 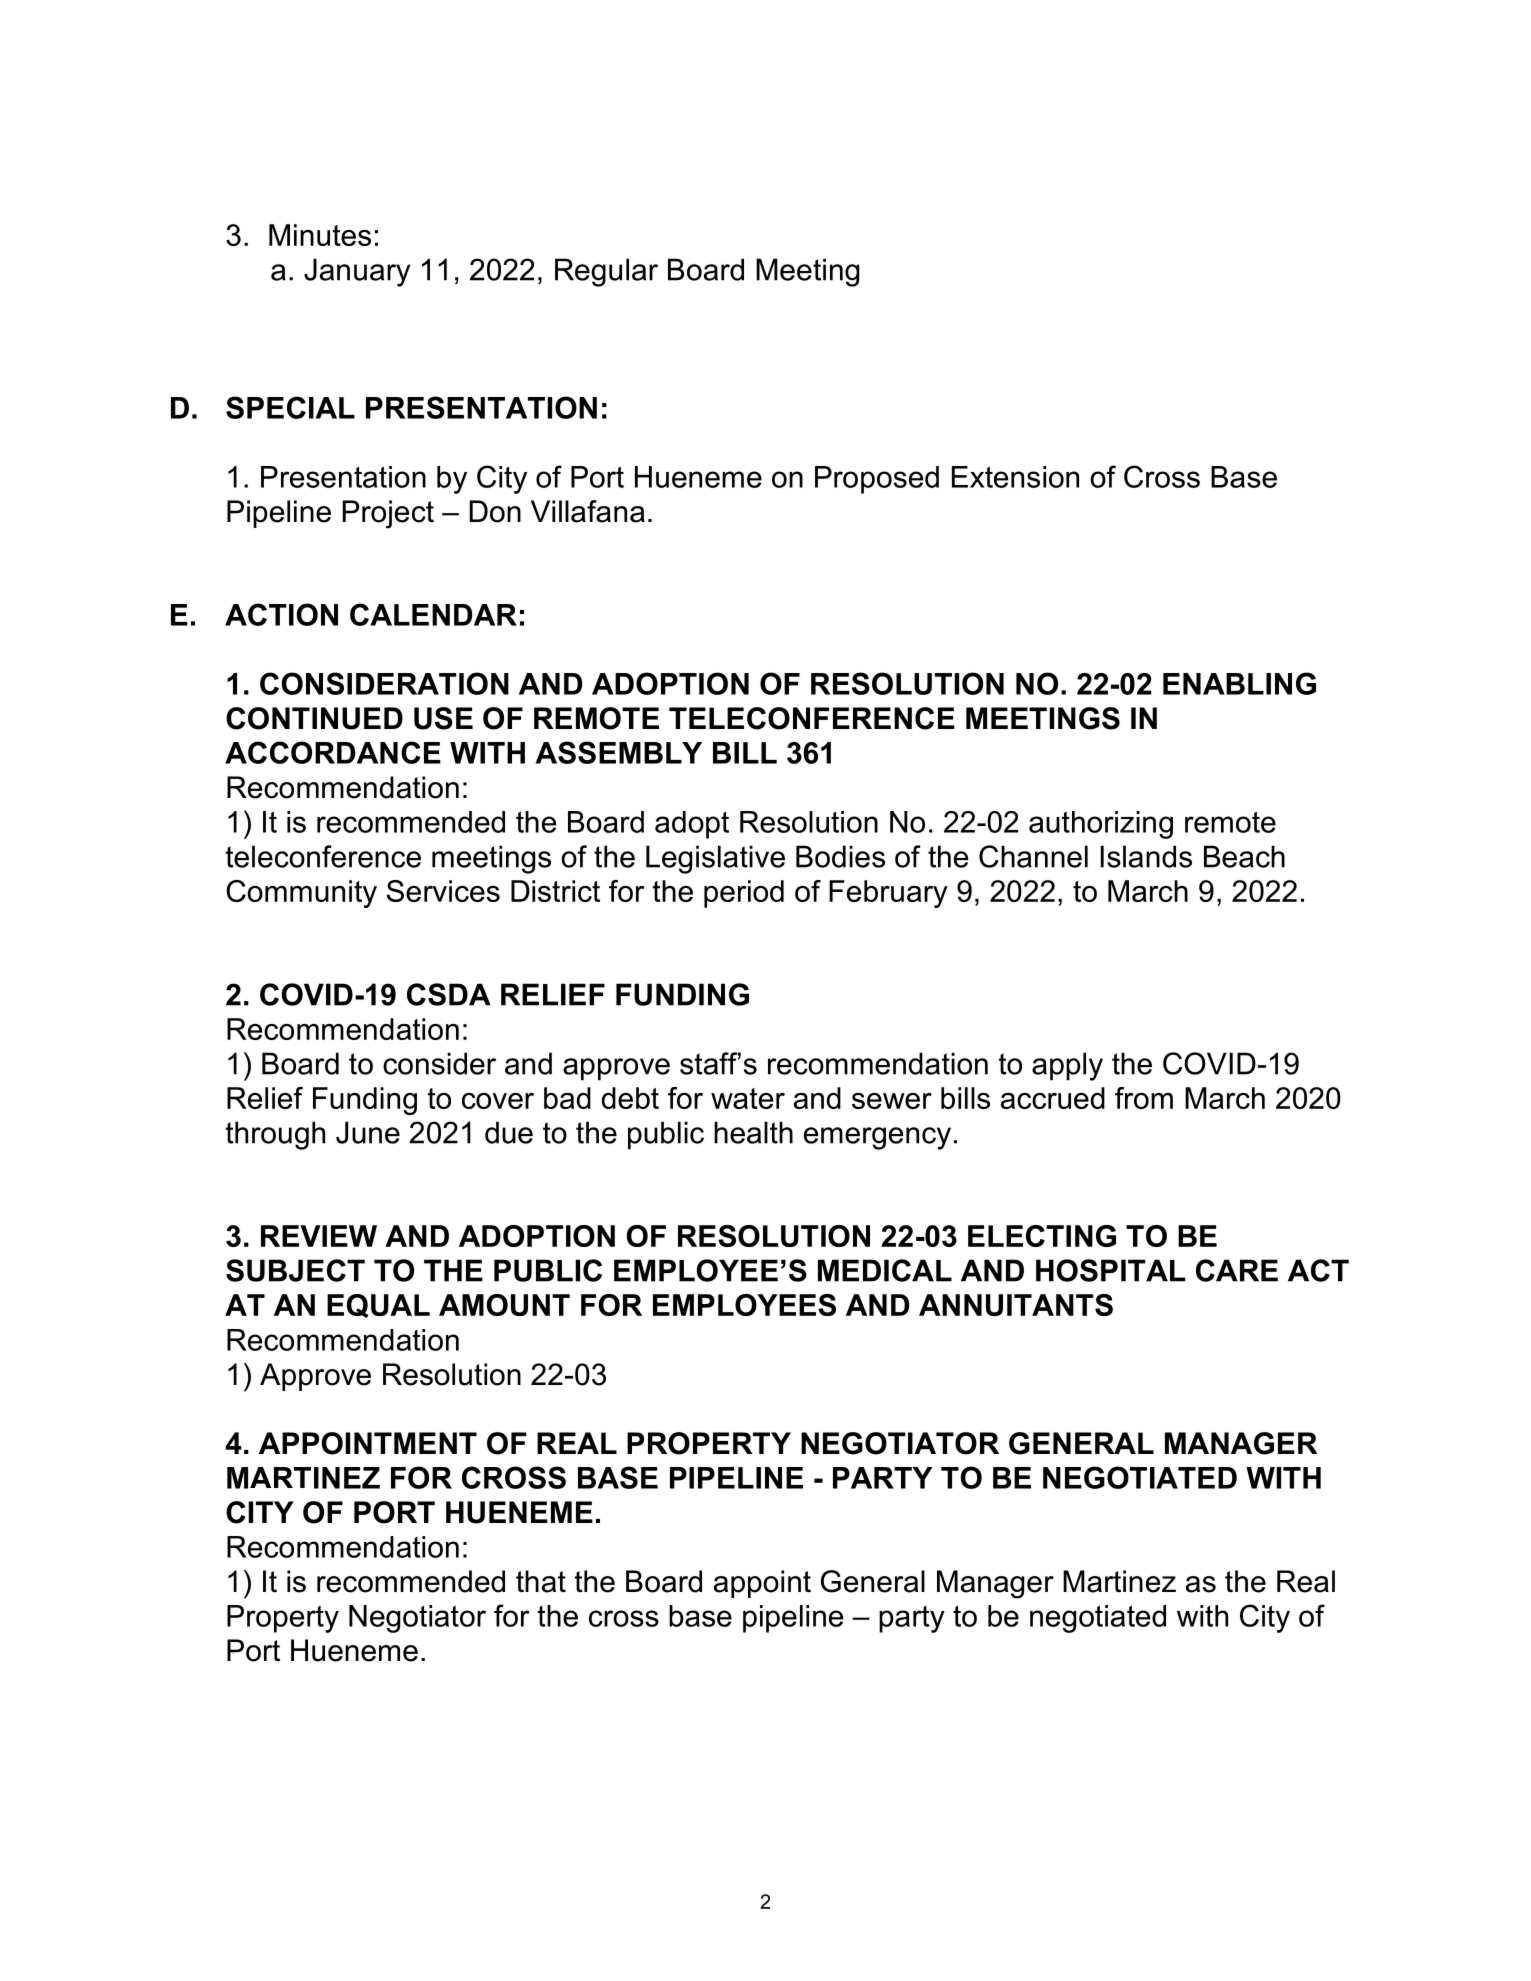 I want to click on MEDICAL, so click(x=885, y=1270).
